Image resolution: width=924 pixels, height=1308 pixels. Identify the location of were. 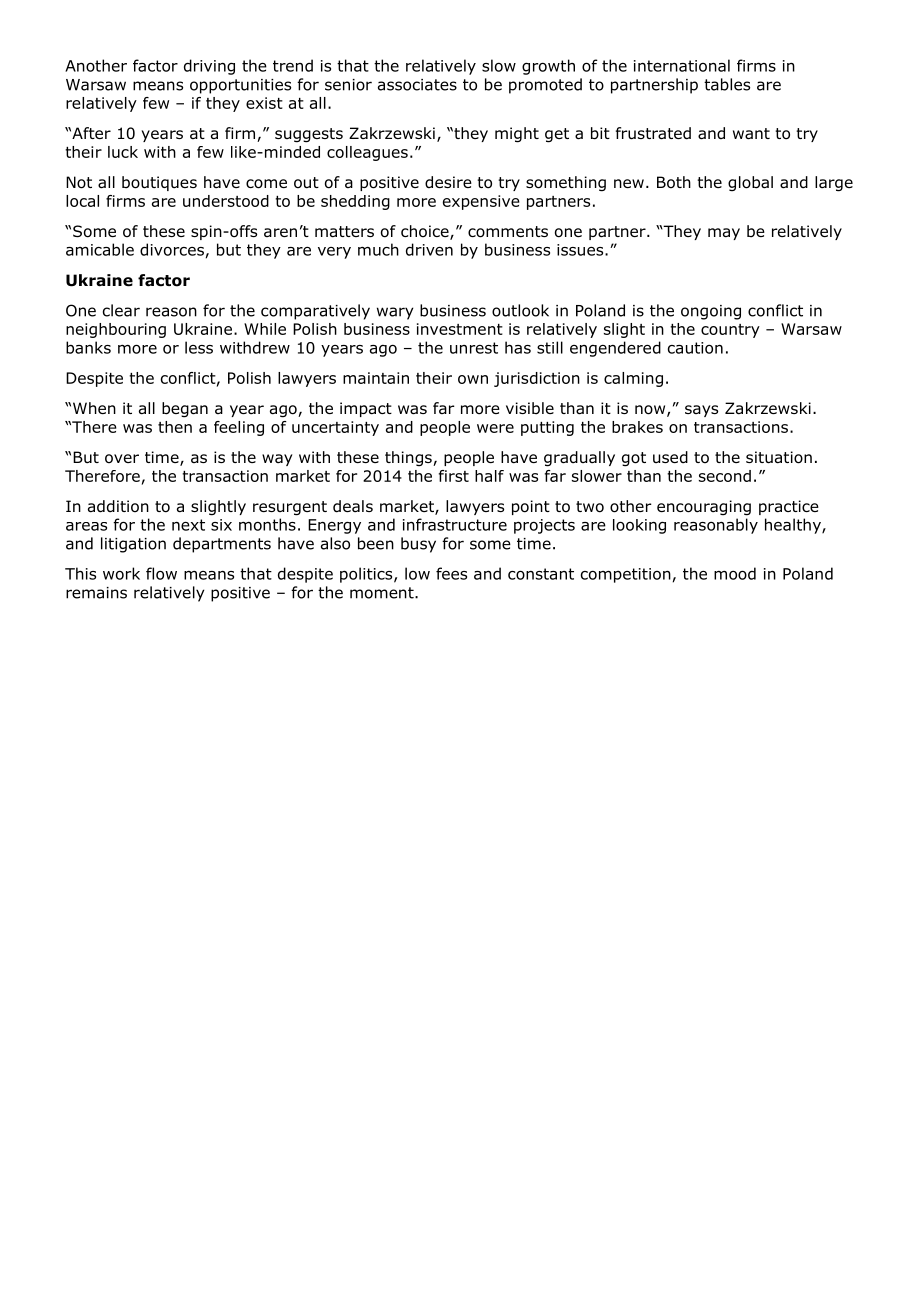
(495, 428).
